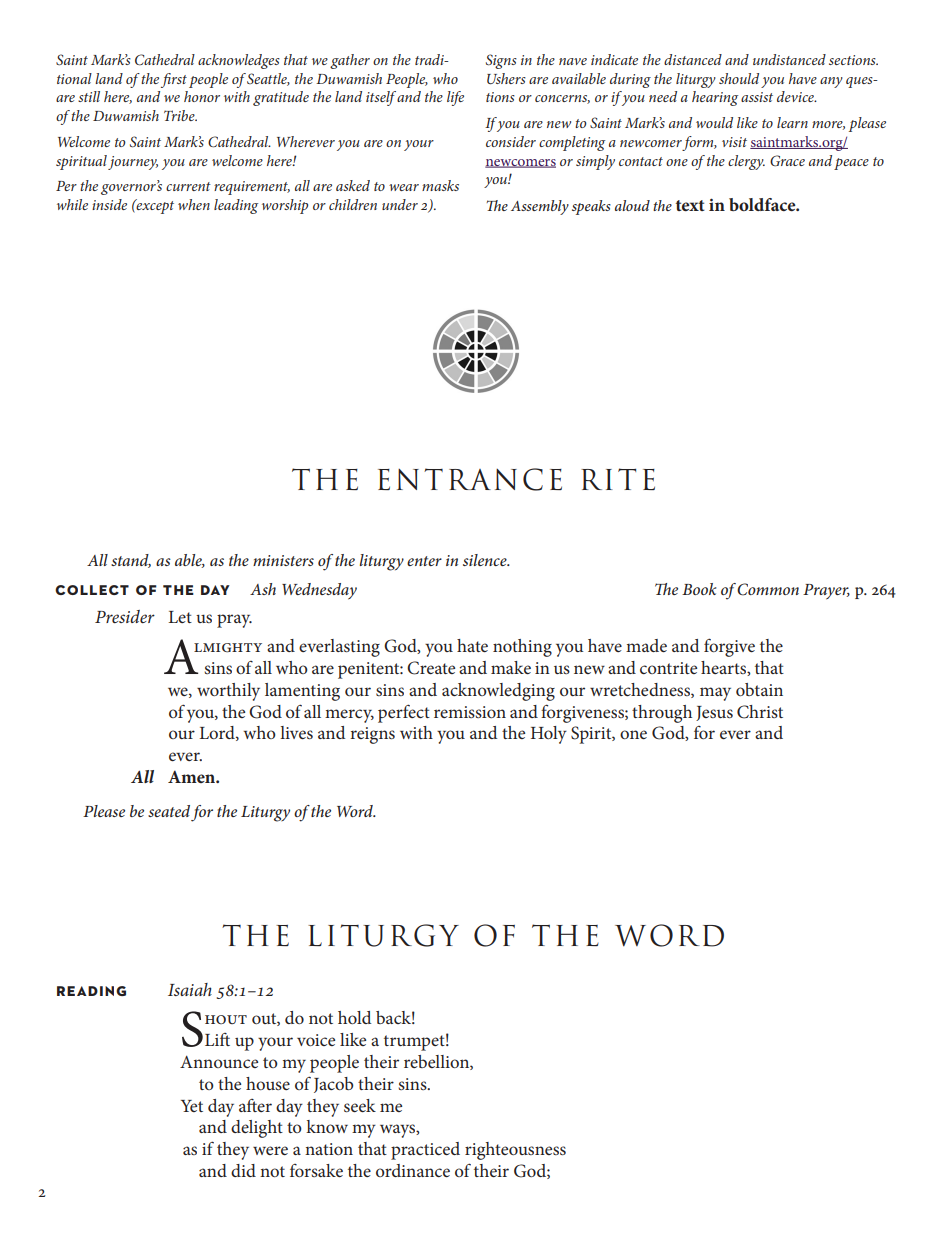 The height and width of the screenshot is (1233, 952). I want to click on Common, so click(768, 589).
